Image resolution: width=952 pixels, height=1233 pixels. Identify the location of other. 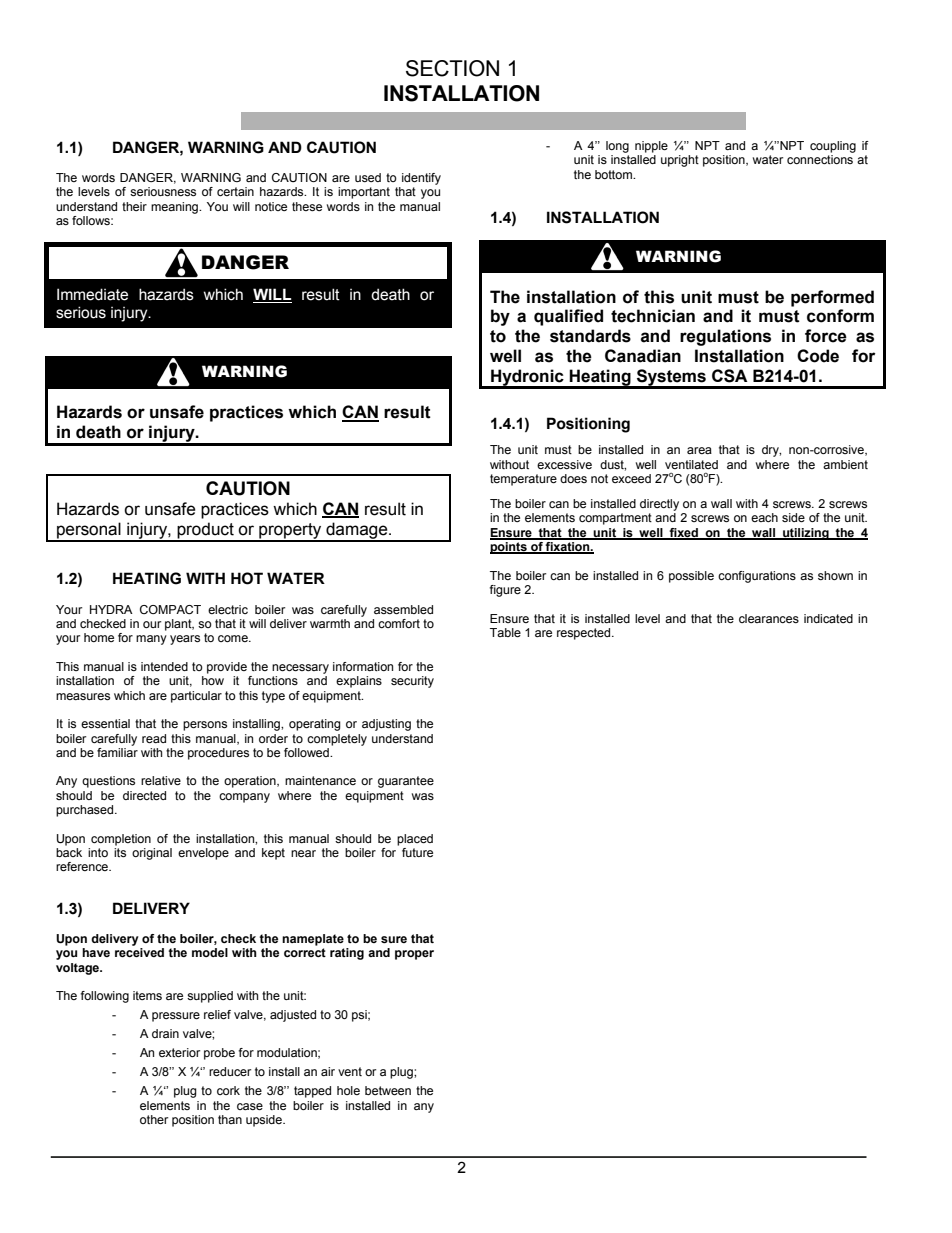
(154, 1119).
